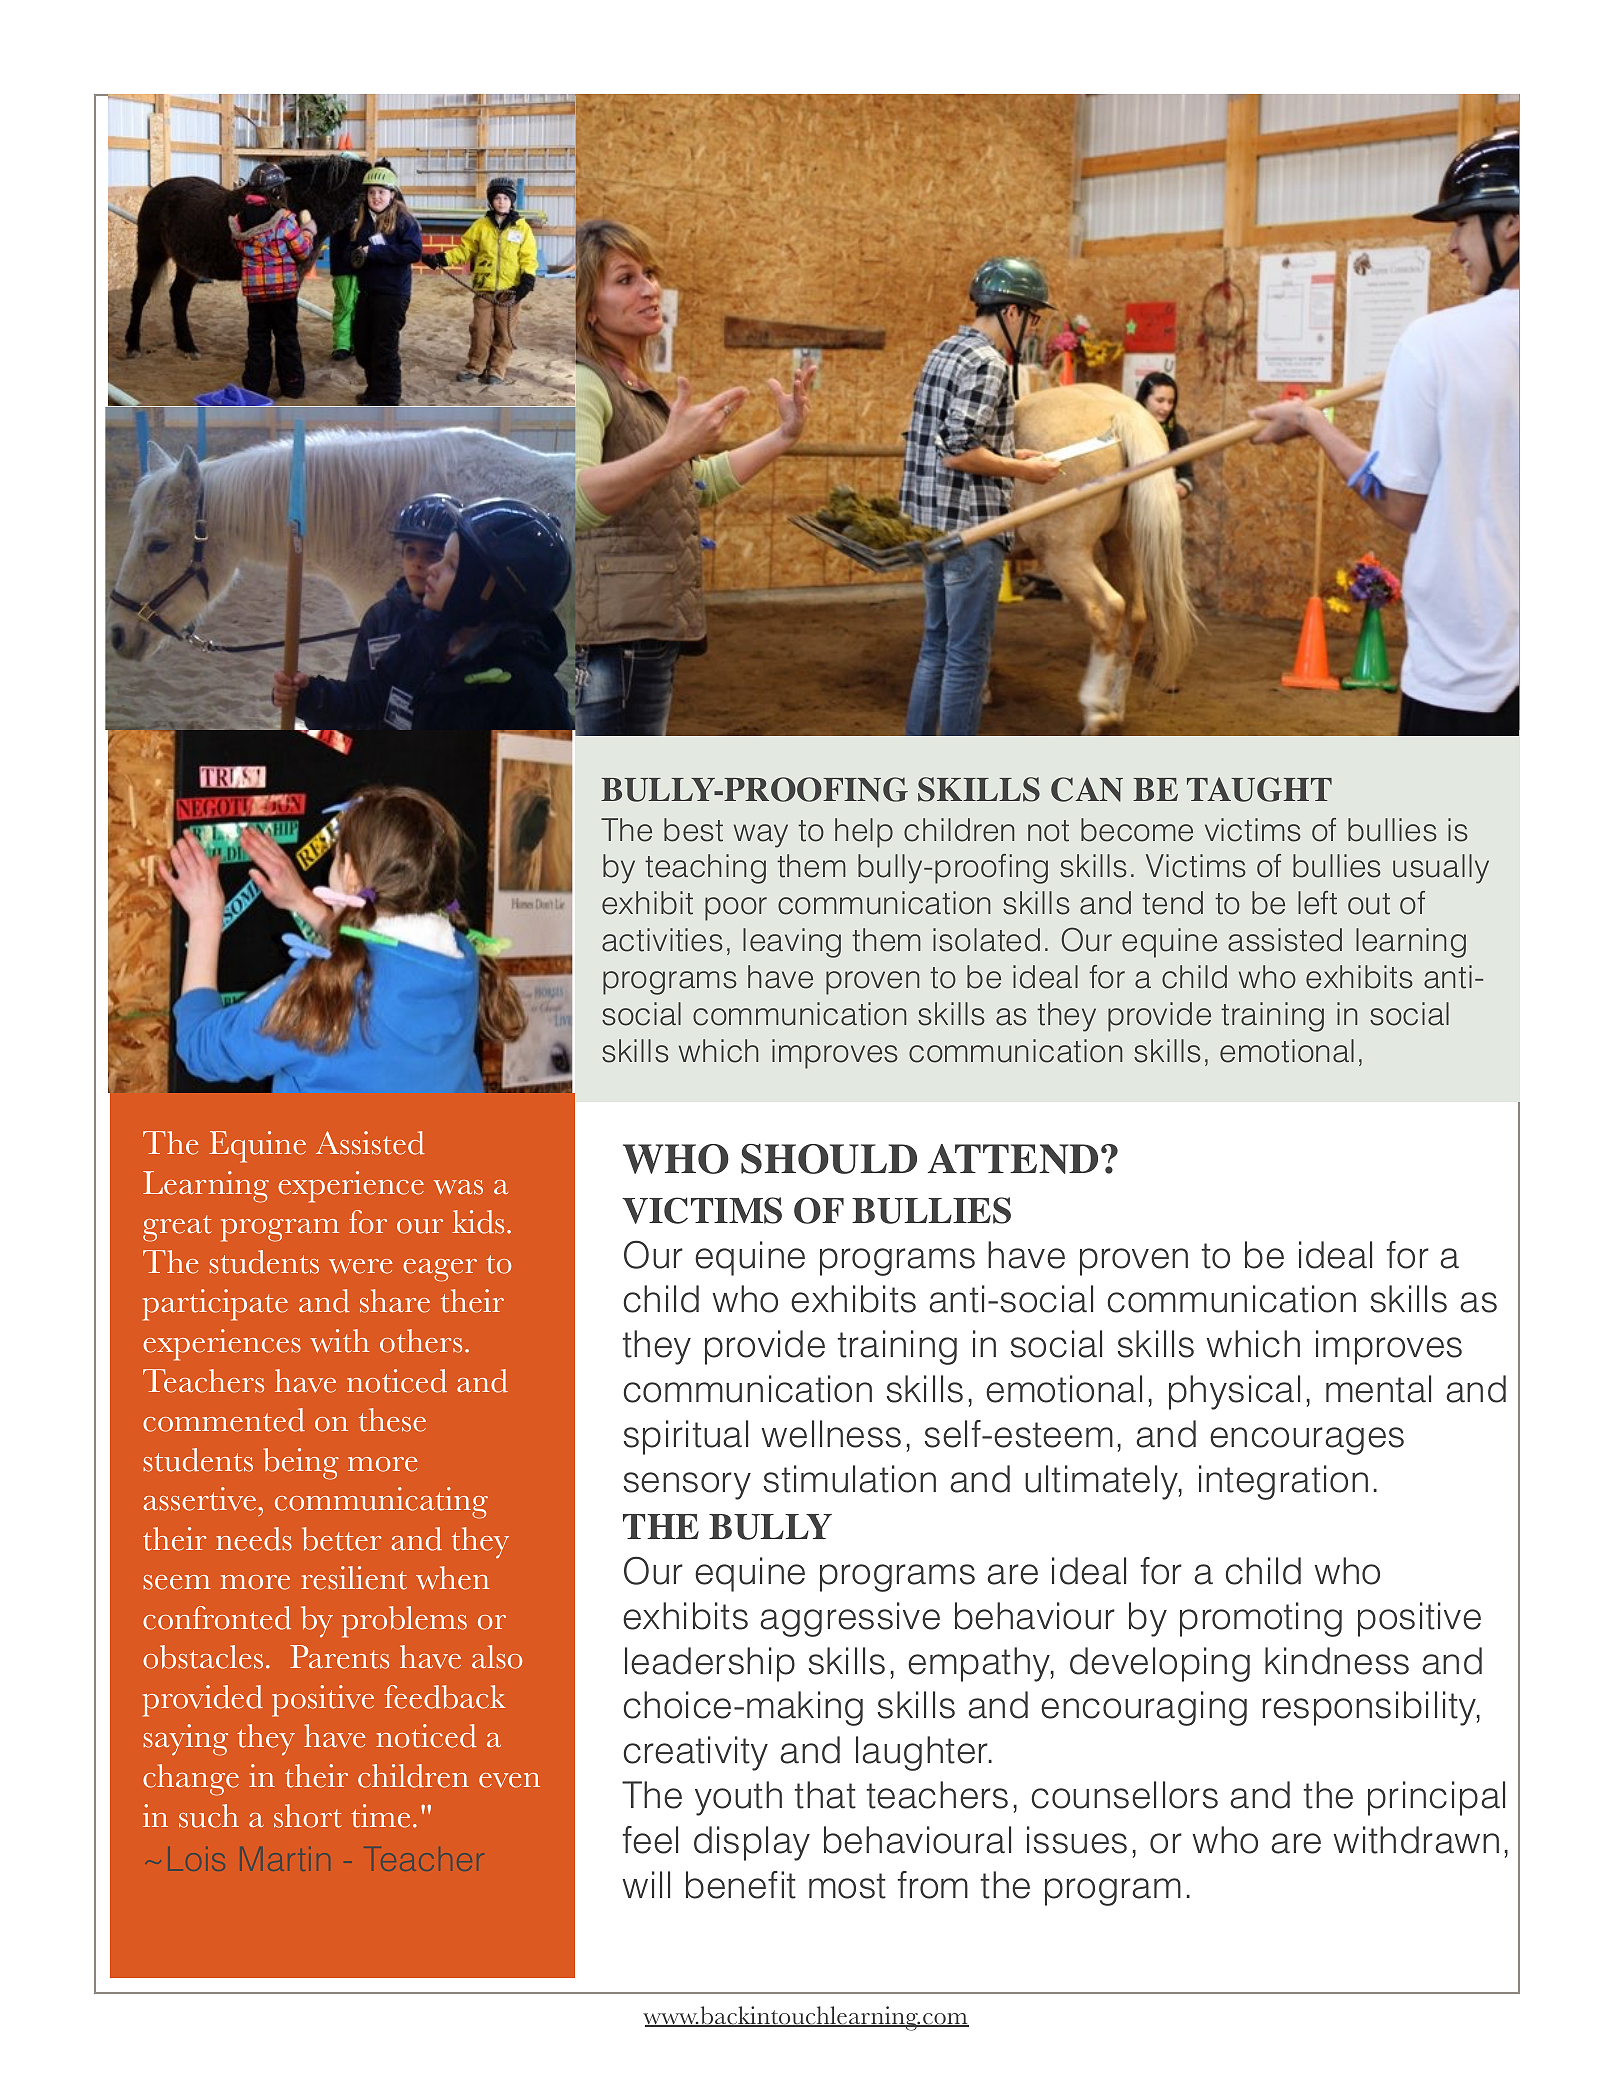 This page has height=2088, width=1614. Describe the element at coordinates (1259, 789) in the page. I see `TAUGHT` at that location.
